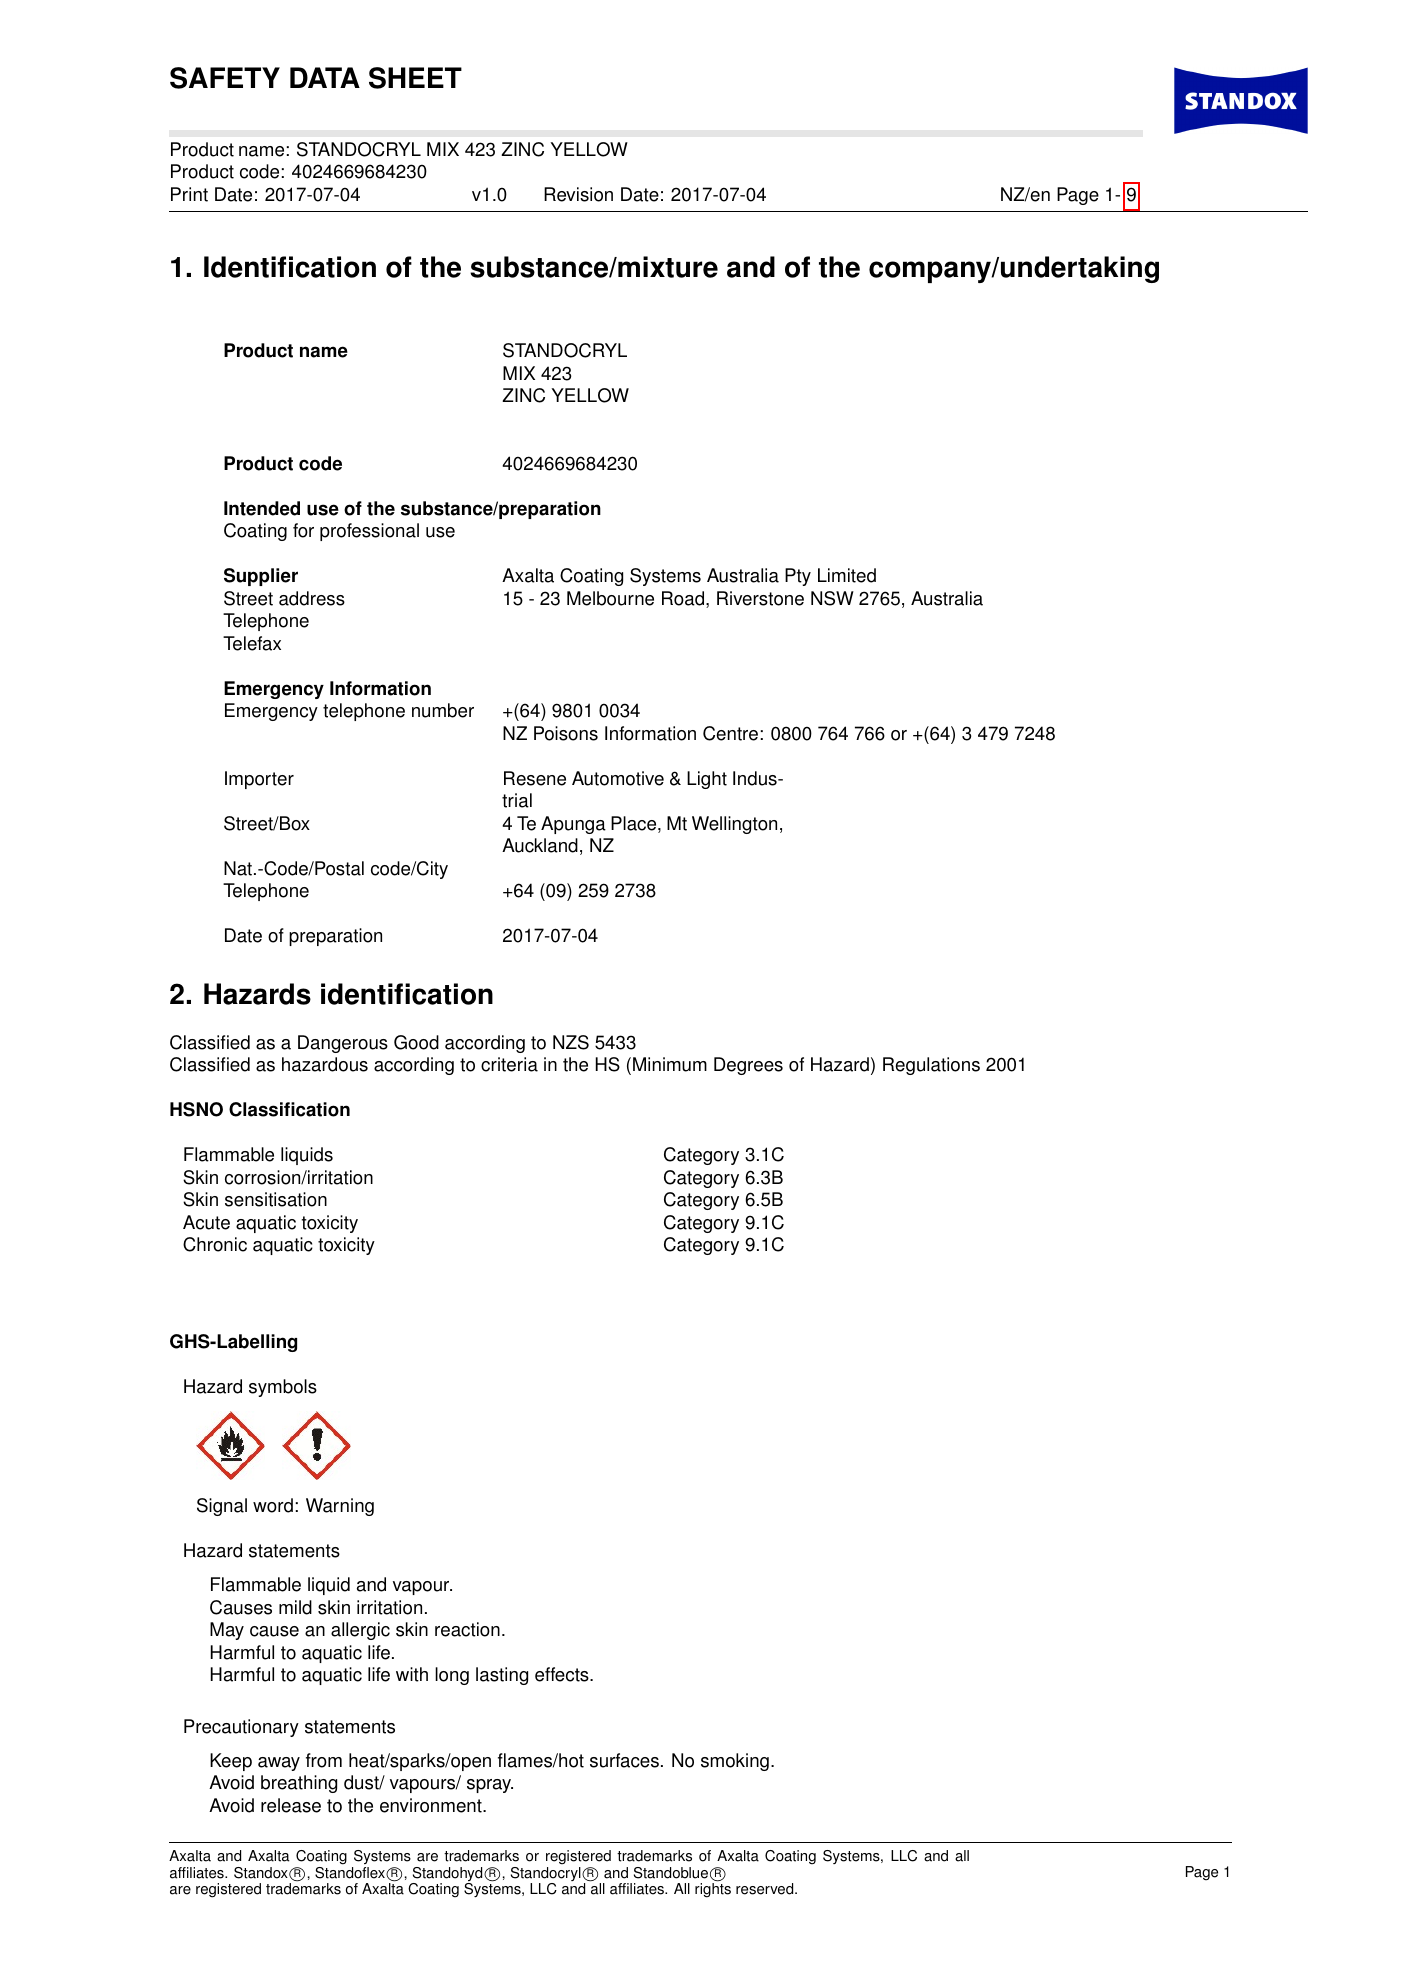 The image size is (1401, 1981). Describe the element at coordinates (490, 1786) in the image. I see `spray` at that location.
